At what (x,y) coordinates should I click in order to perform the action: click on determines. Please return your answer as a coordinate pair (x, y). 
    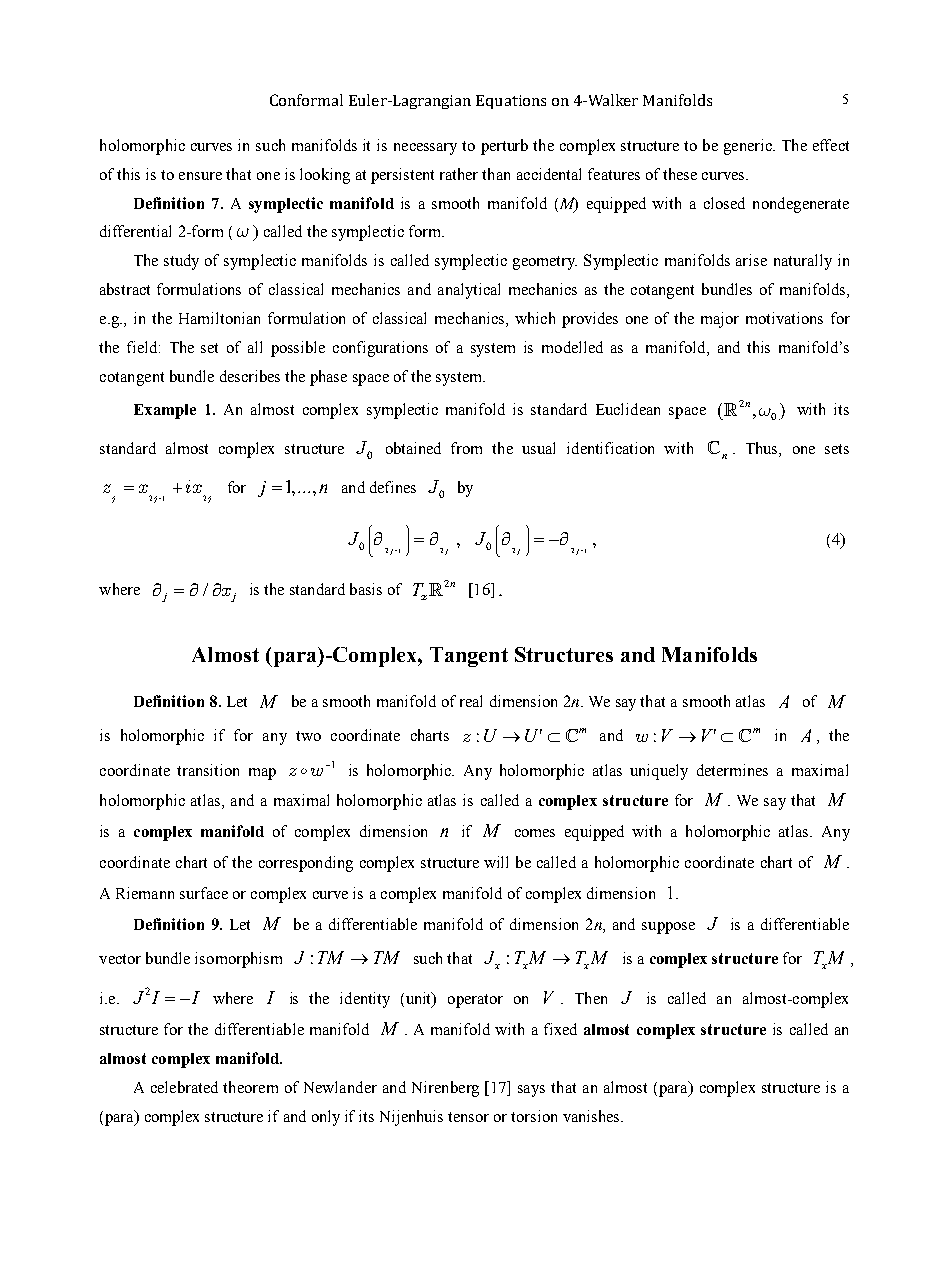
    Looking at the image, I should click on (732, 770).
